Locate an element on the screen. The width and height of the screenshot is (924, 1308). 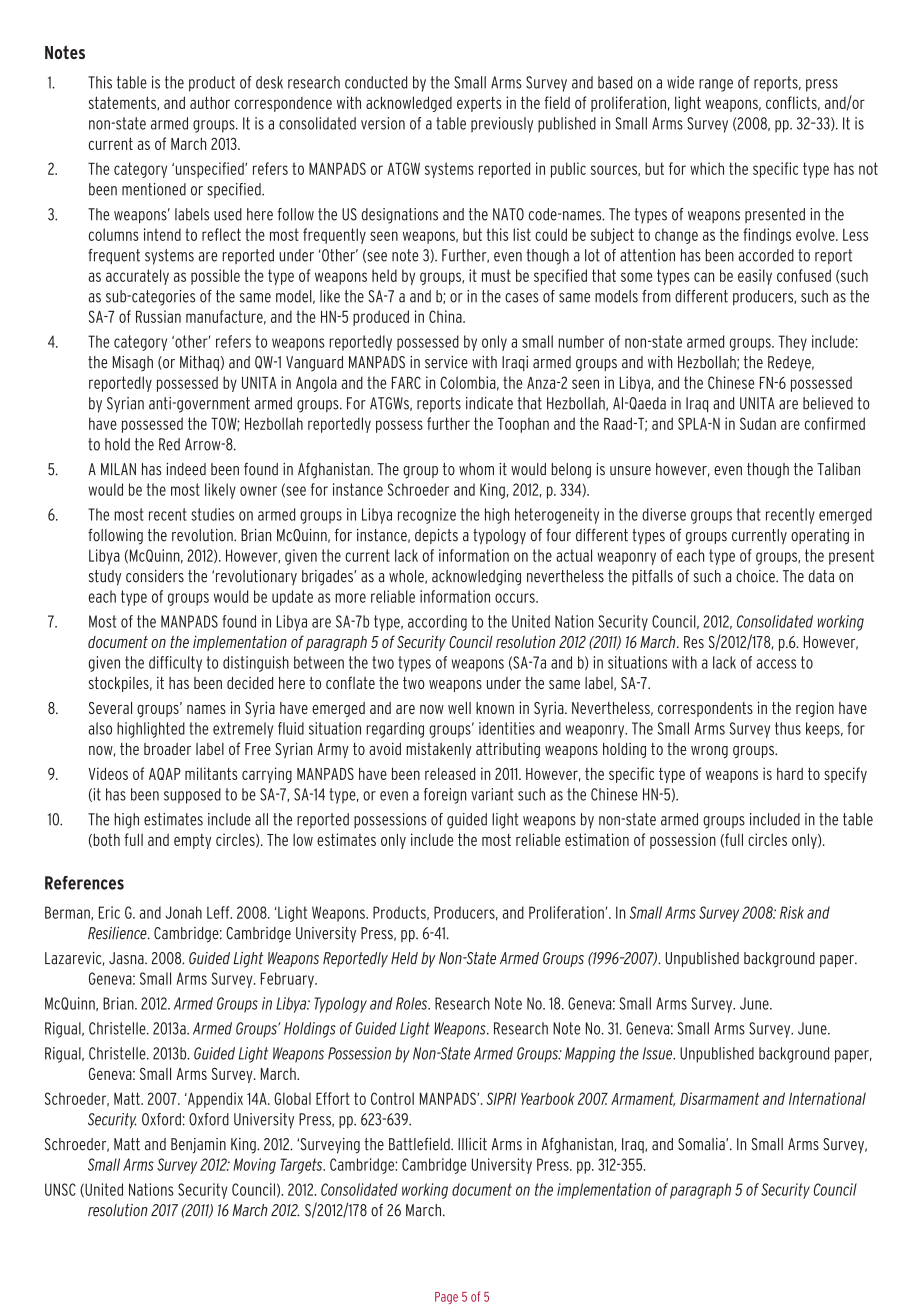
author is located at coordinates (210, 102).
